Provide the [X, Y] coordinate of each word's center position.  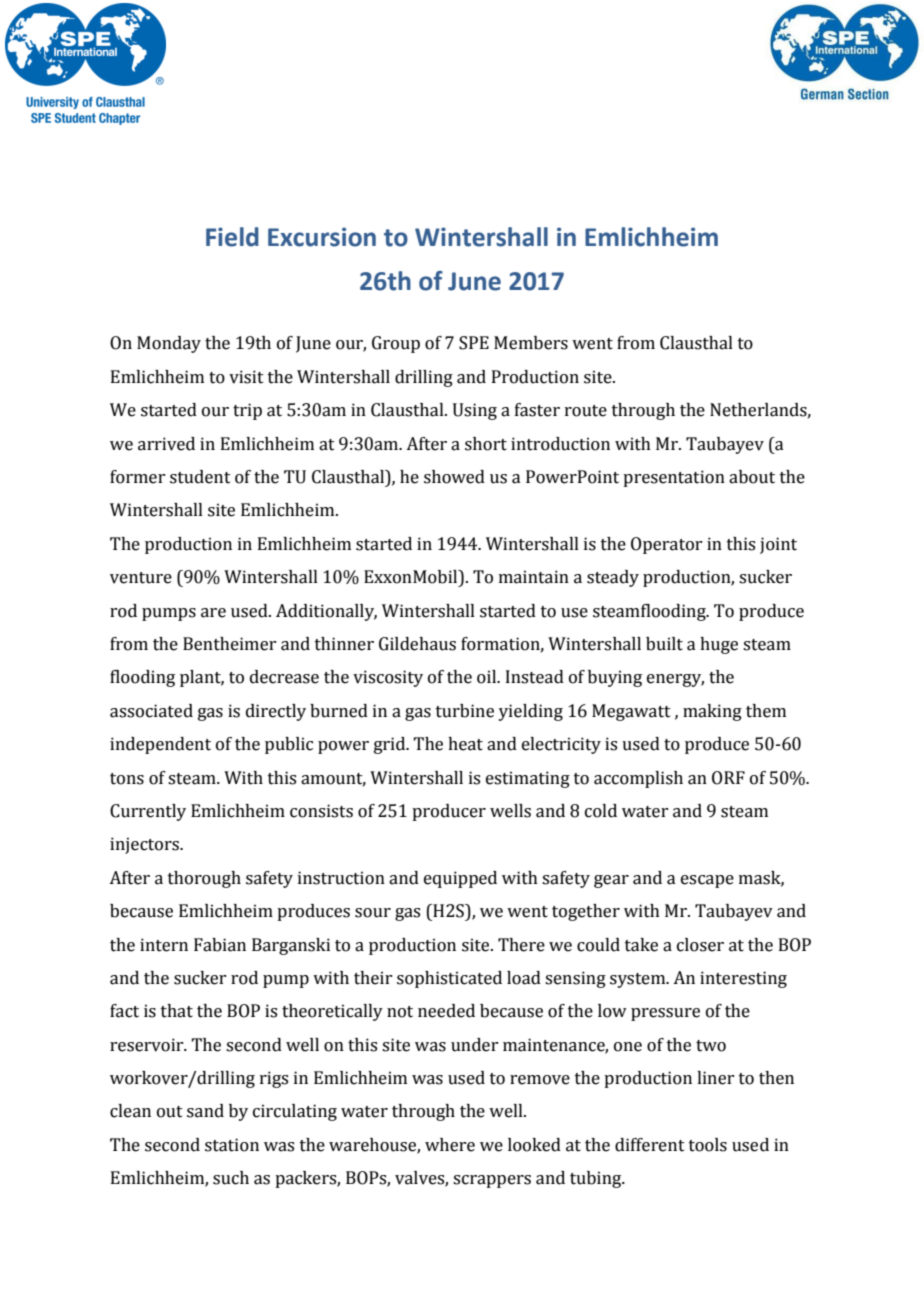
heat [465, 744]
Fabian [220, 945]
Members [531, 343]
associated [151, 711]
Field [232, 237]
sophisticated [449, 979]
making [712, 712]
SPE [474, 343]
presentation [674, 478]
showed [454, 477]
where [450, 1145]
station [232, 1145]
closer [700, 945]
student [200, 477]
